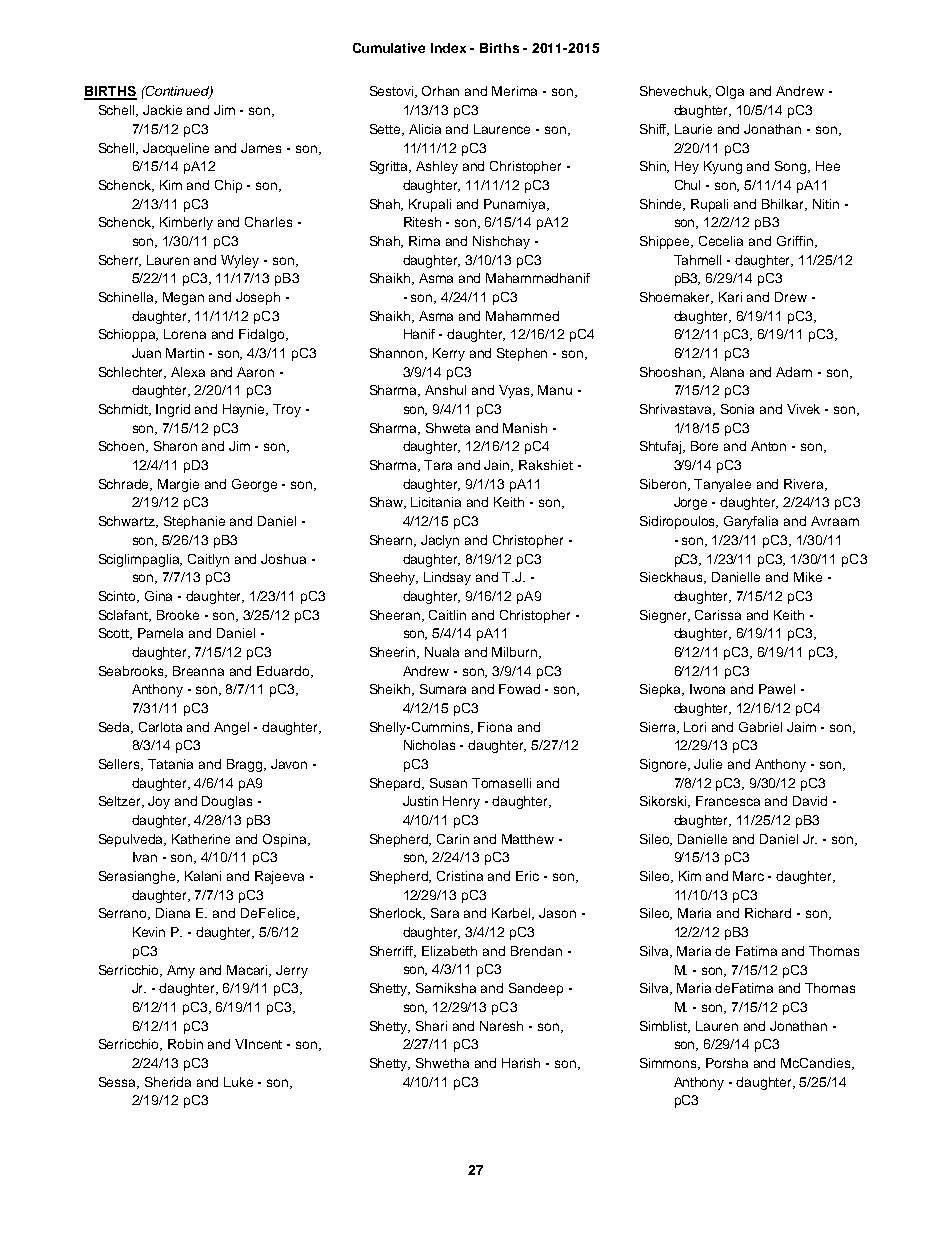 The width and height of the screenshot is (952, 1233). What do you see at coordinates (730, 92) in the screenshot?
I see `Olga` at bounding box center [730, 92].
